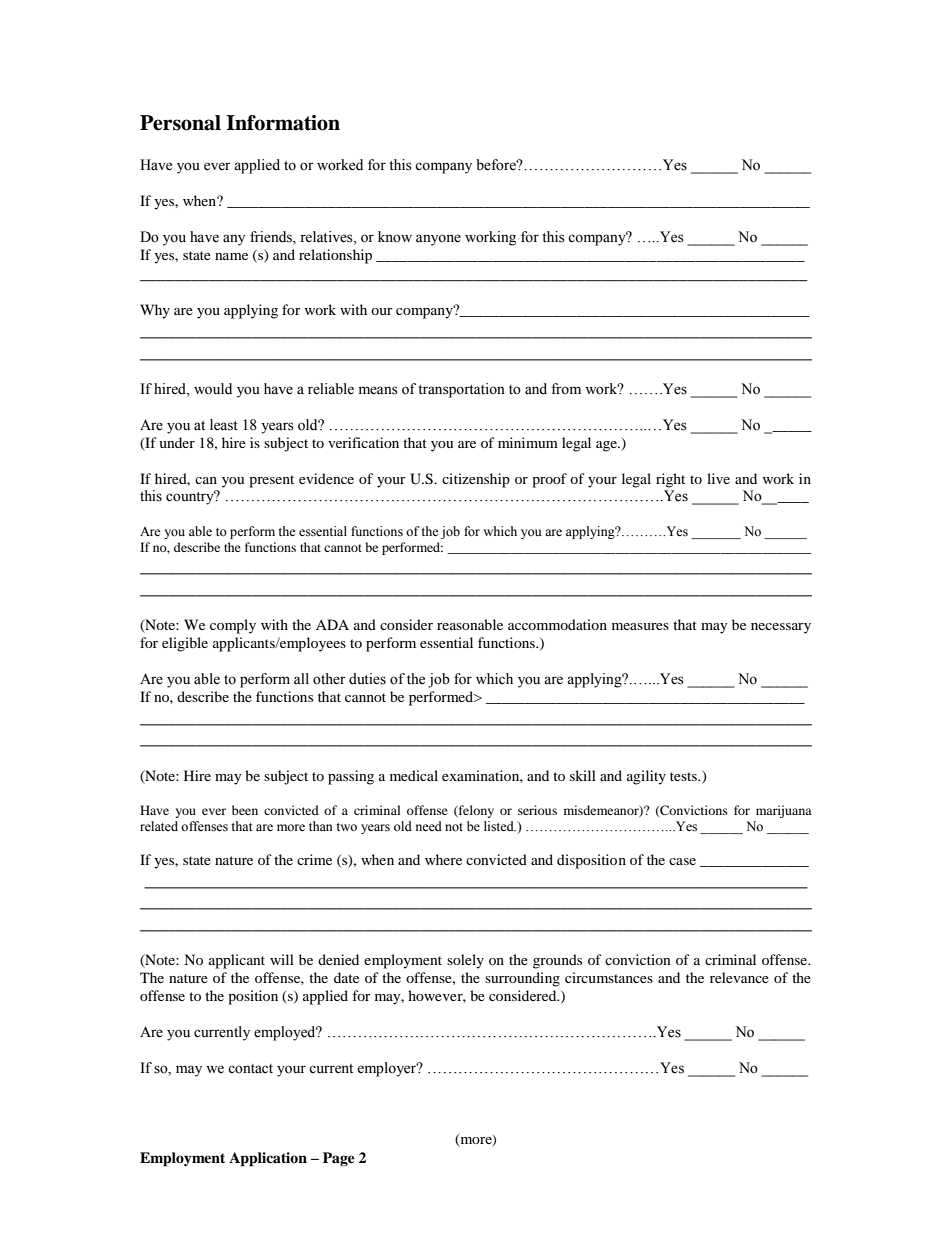 The height and width of the document is (1233, 952). What do you see at coordinates (476, 480) in the document?
I see `citizenship` at bounding box center [476, 480].
